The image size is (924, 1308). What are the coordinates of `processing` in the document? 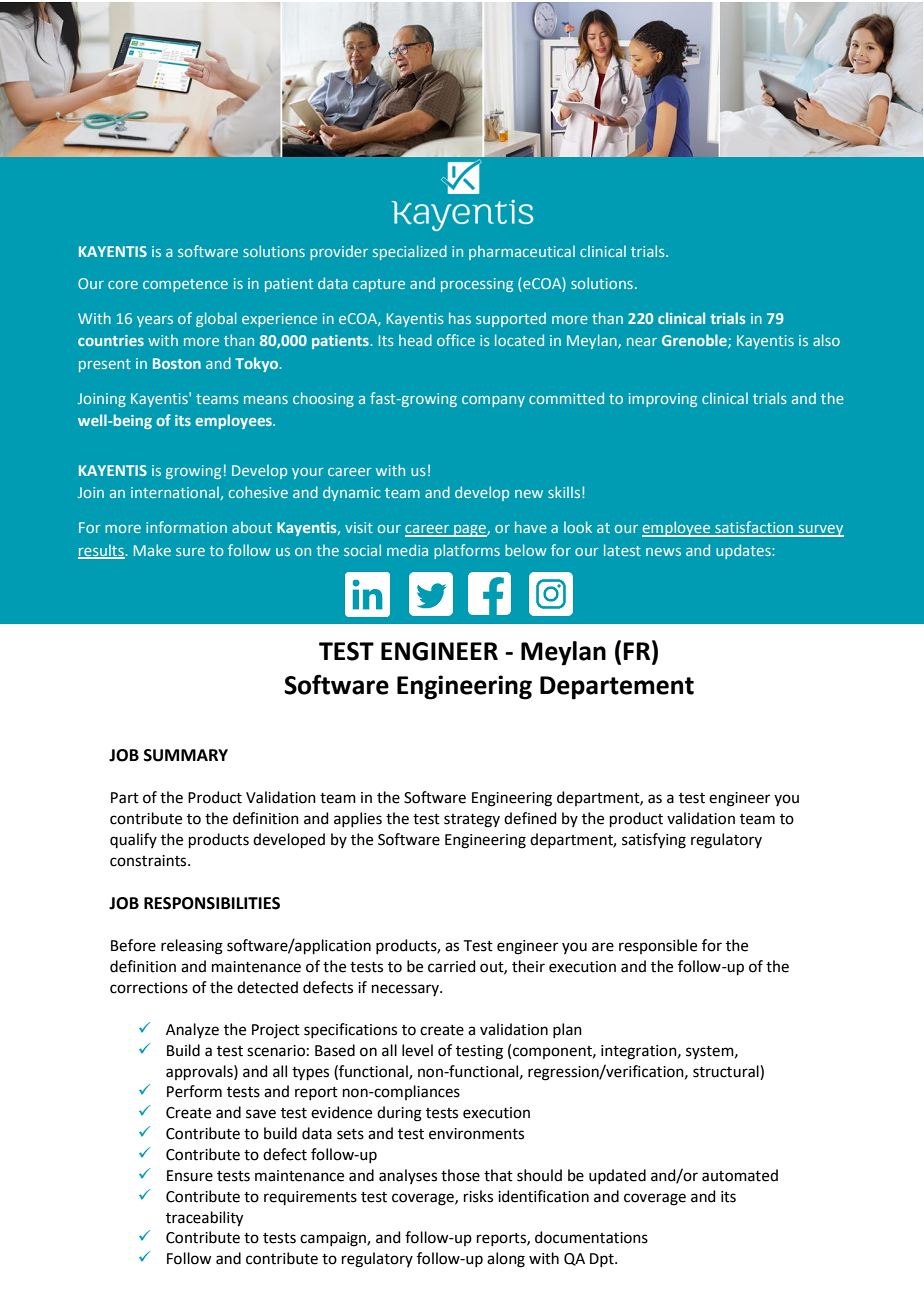 It's located at (477, 285).
